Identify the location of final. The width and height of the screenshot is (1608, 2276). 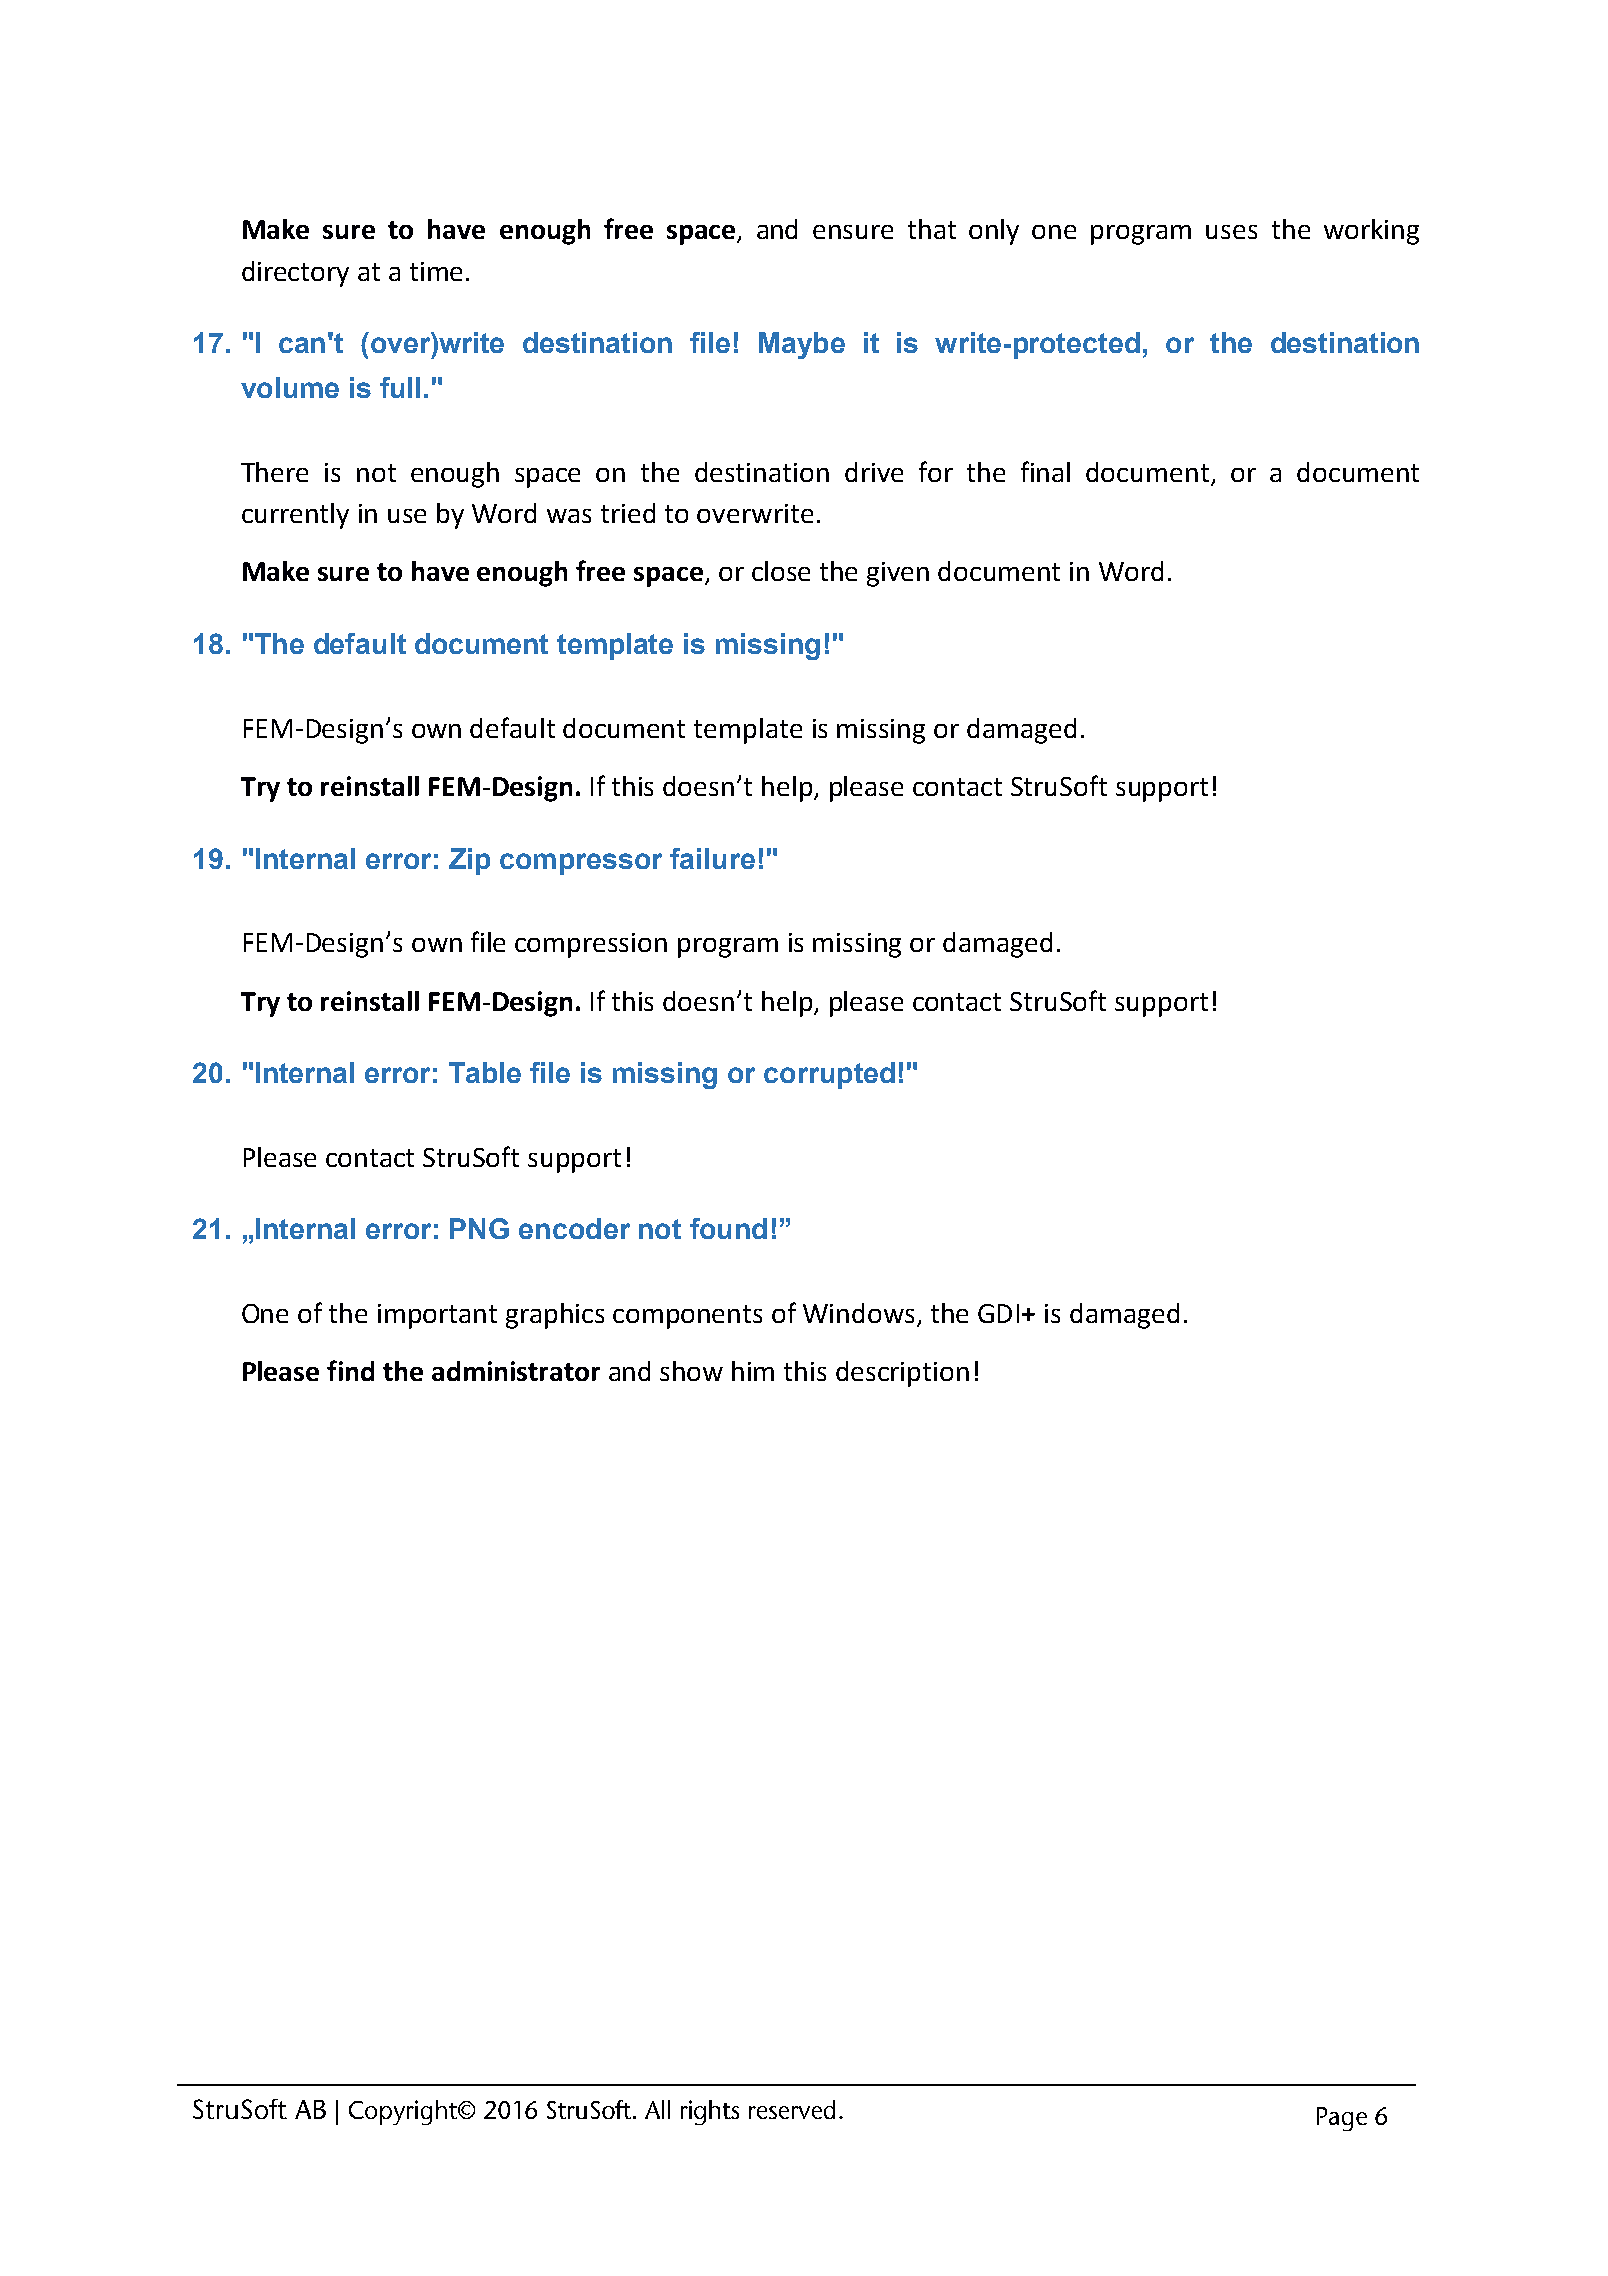
(1045, 471).
